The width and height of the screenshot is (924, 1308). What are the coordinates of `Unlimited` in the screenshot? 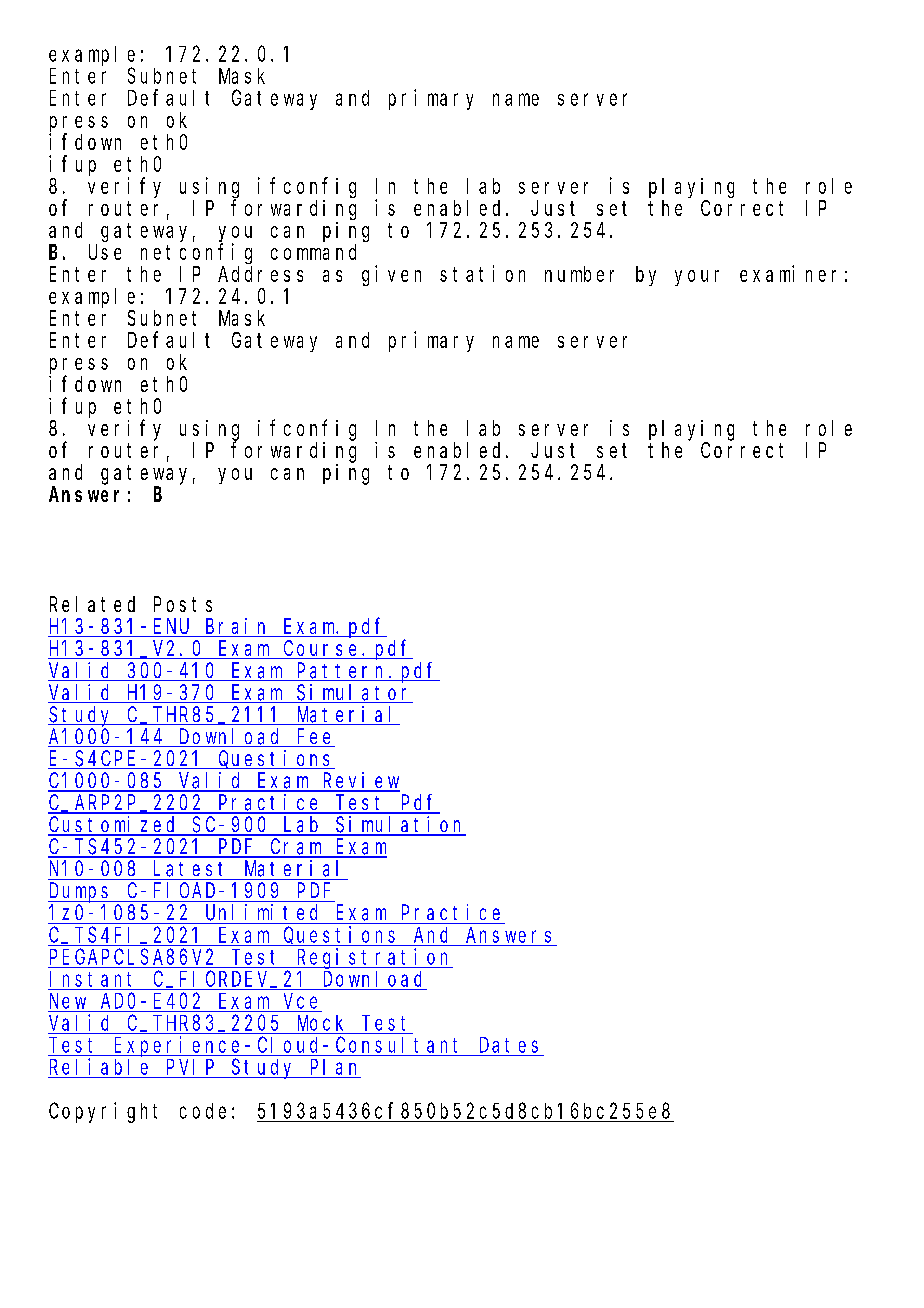 It's located at (261, 912).
